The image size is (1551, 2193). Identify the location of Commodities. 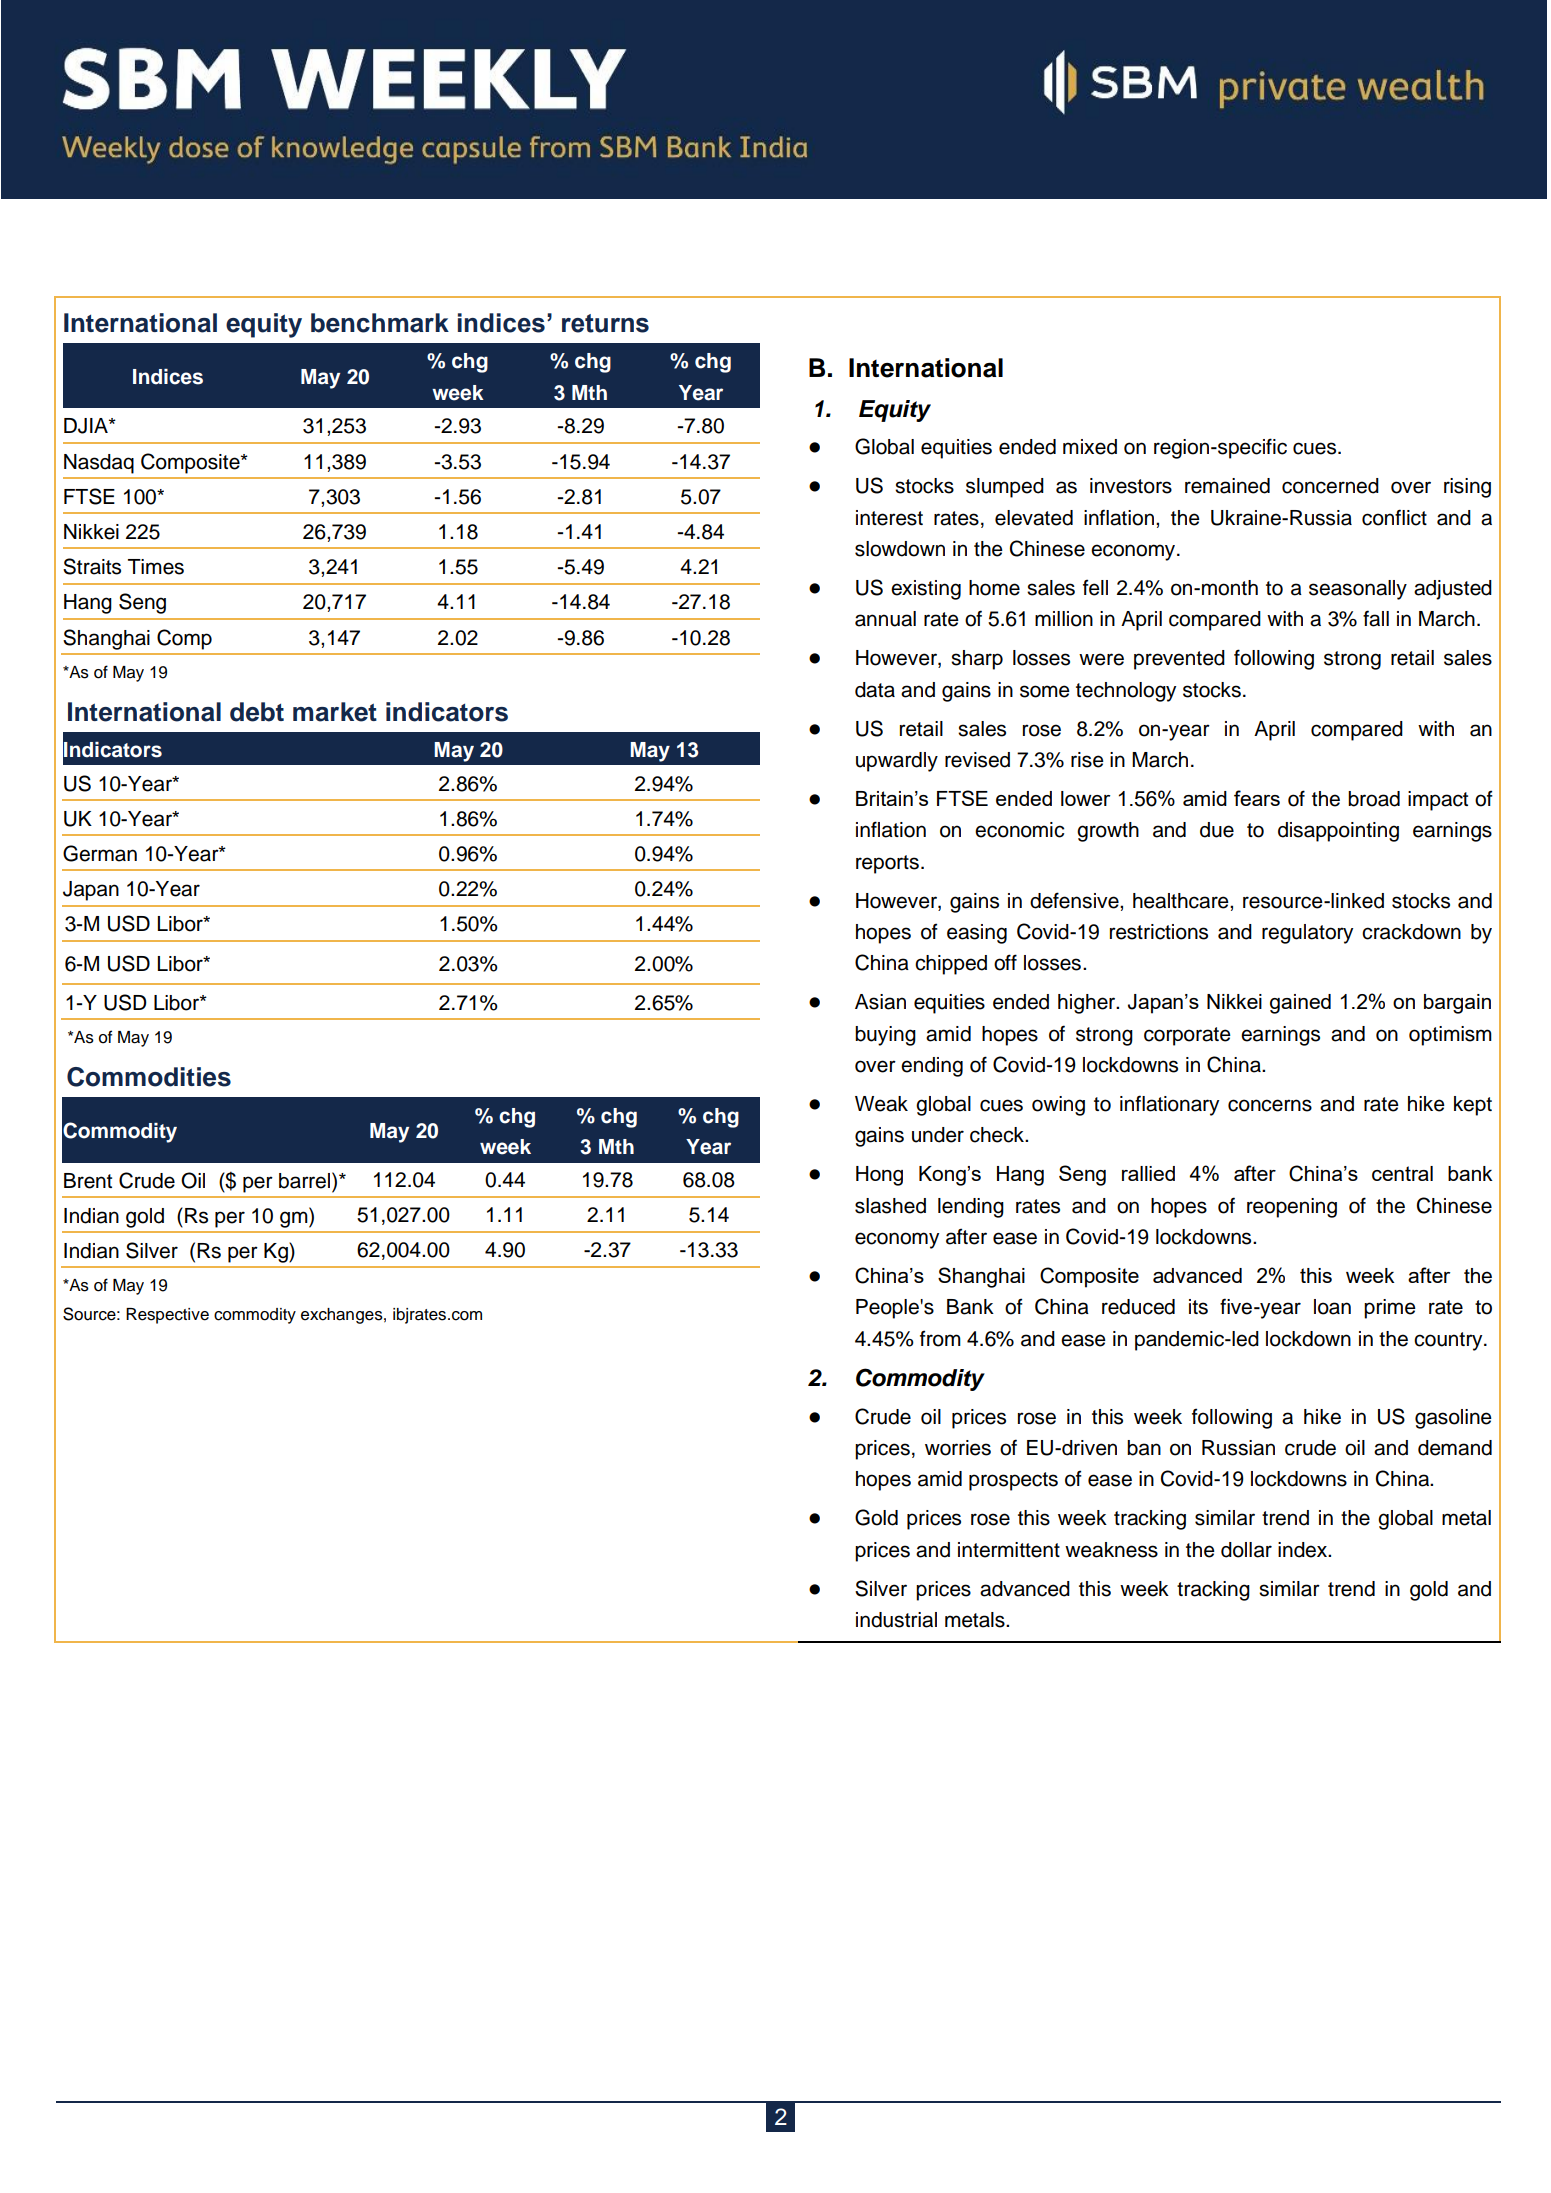
(149, 1077).
